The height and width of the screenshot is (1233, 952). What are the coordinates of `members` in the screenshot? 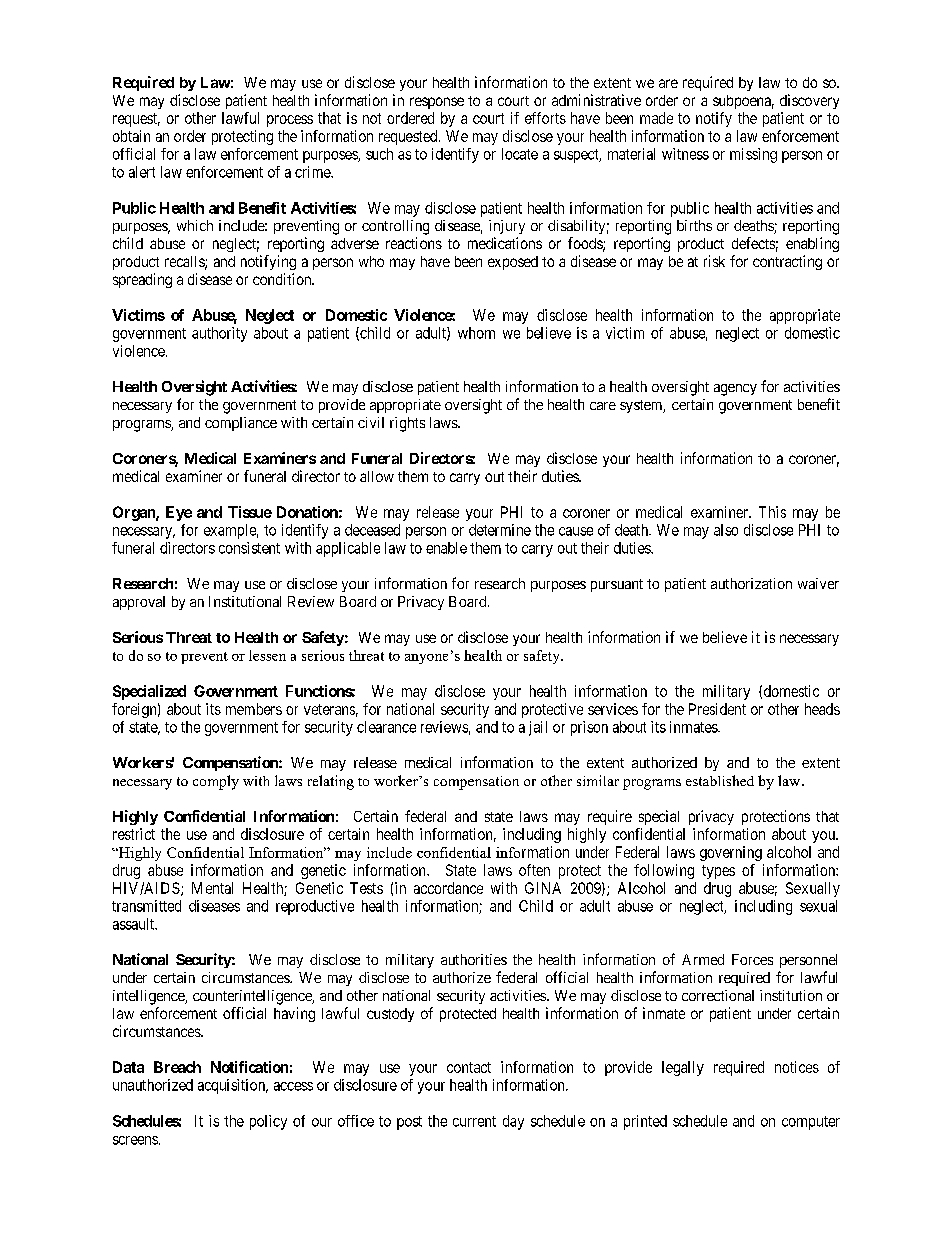 It's located at (254, 709).
